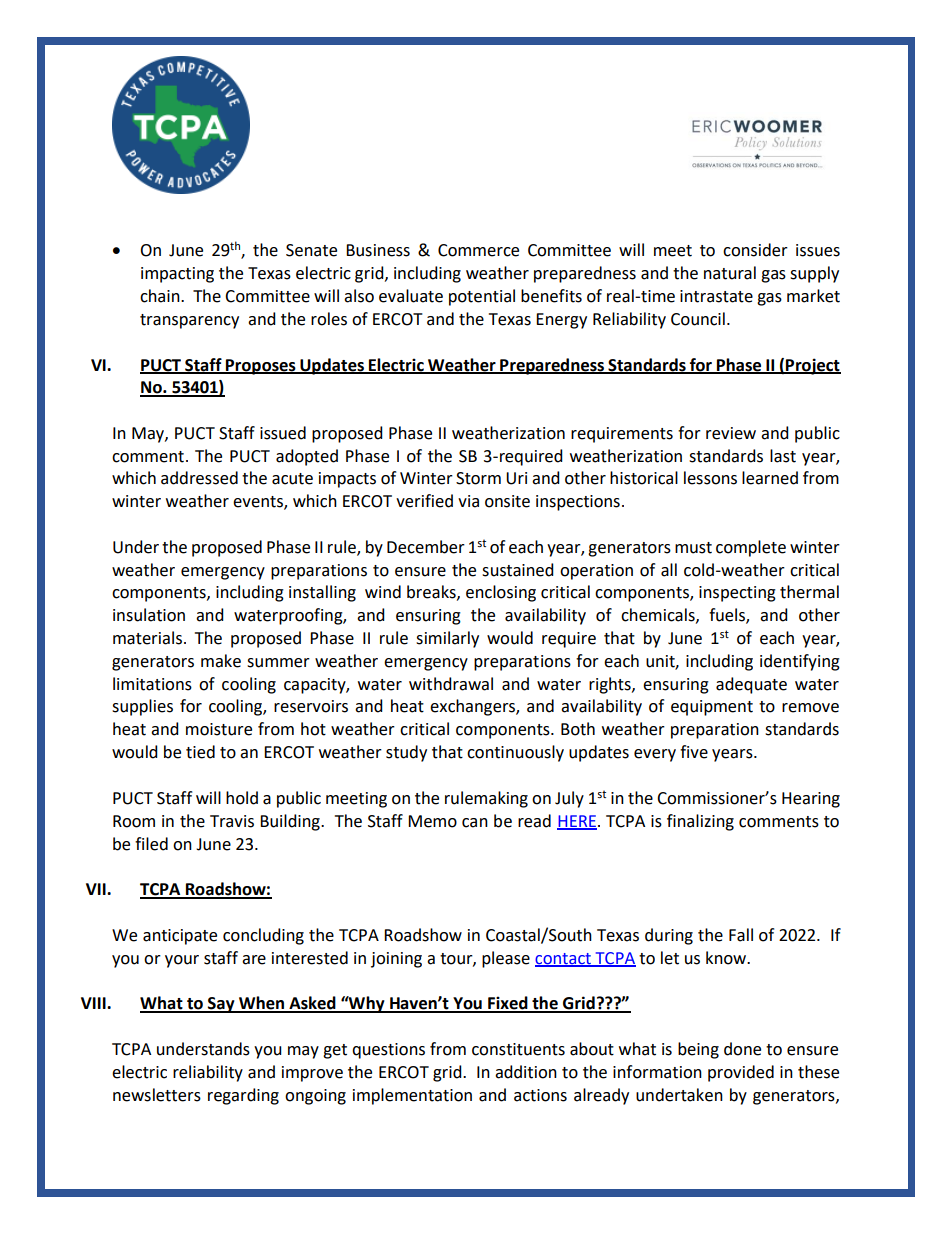 The image size is (952, 1233). I want to click on addressed, so click(199, 478).
